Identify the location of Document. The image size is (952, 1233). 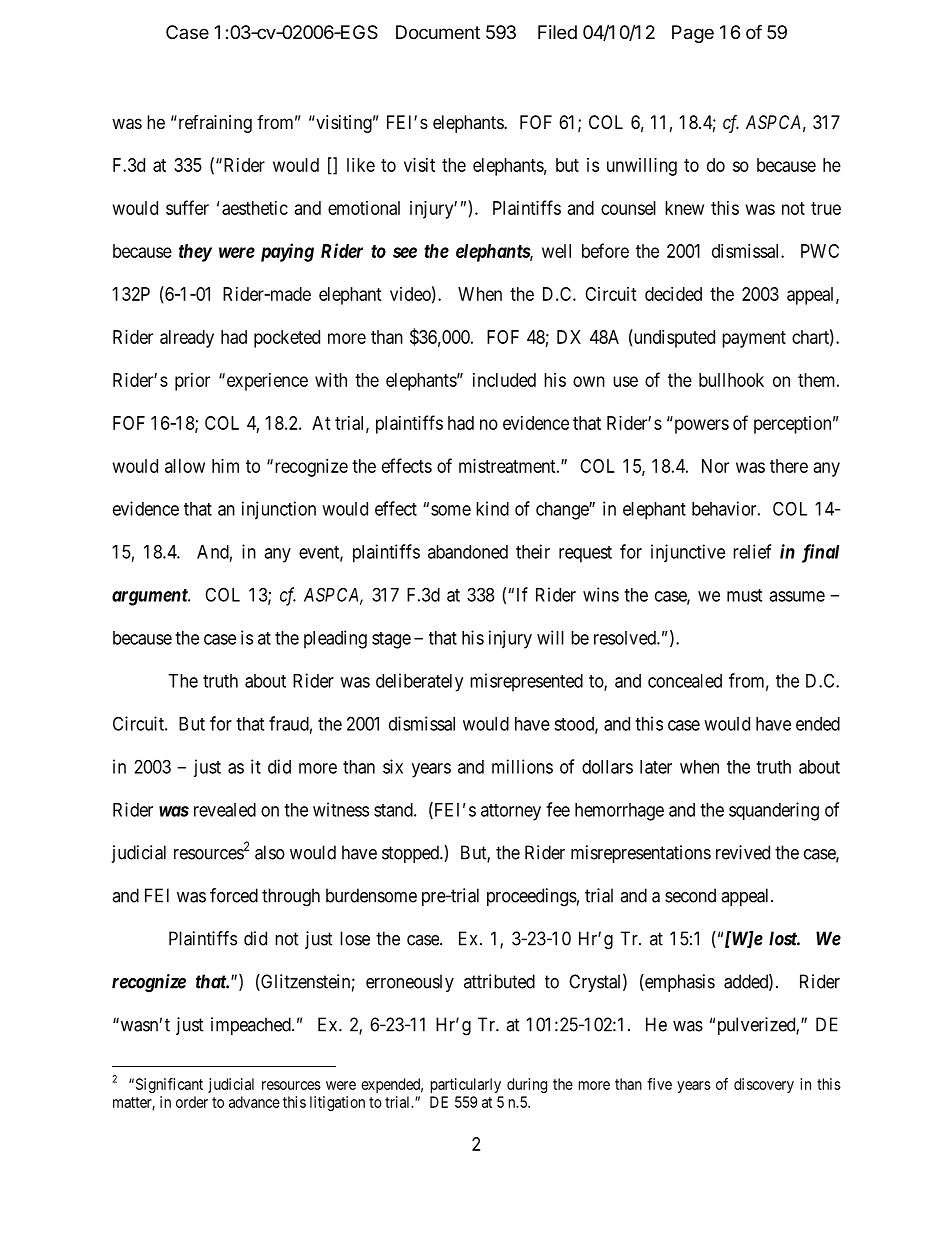
(438, 32).
